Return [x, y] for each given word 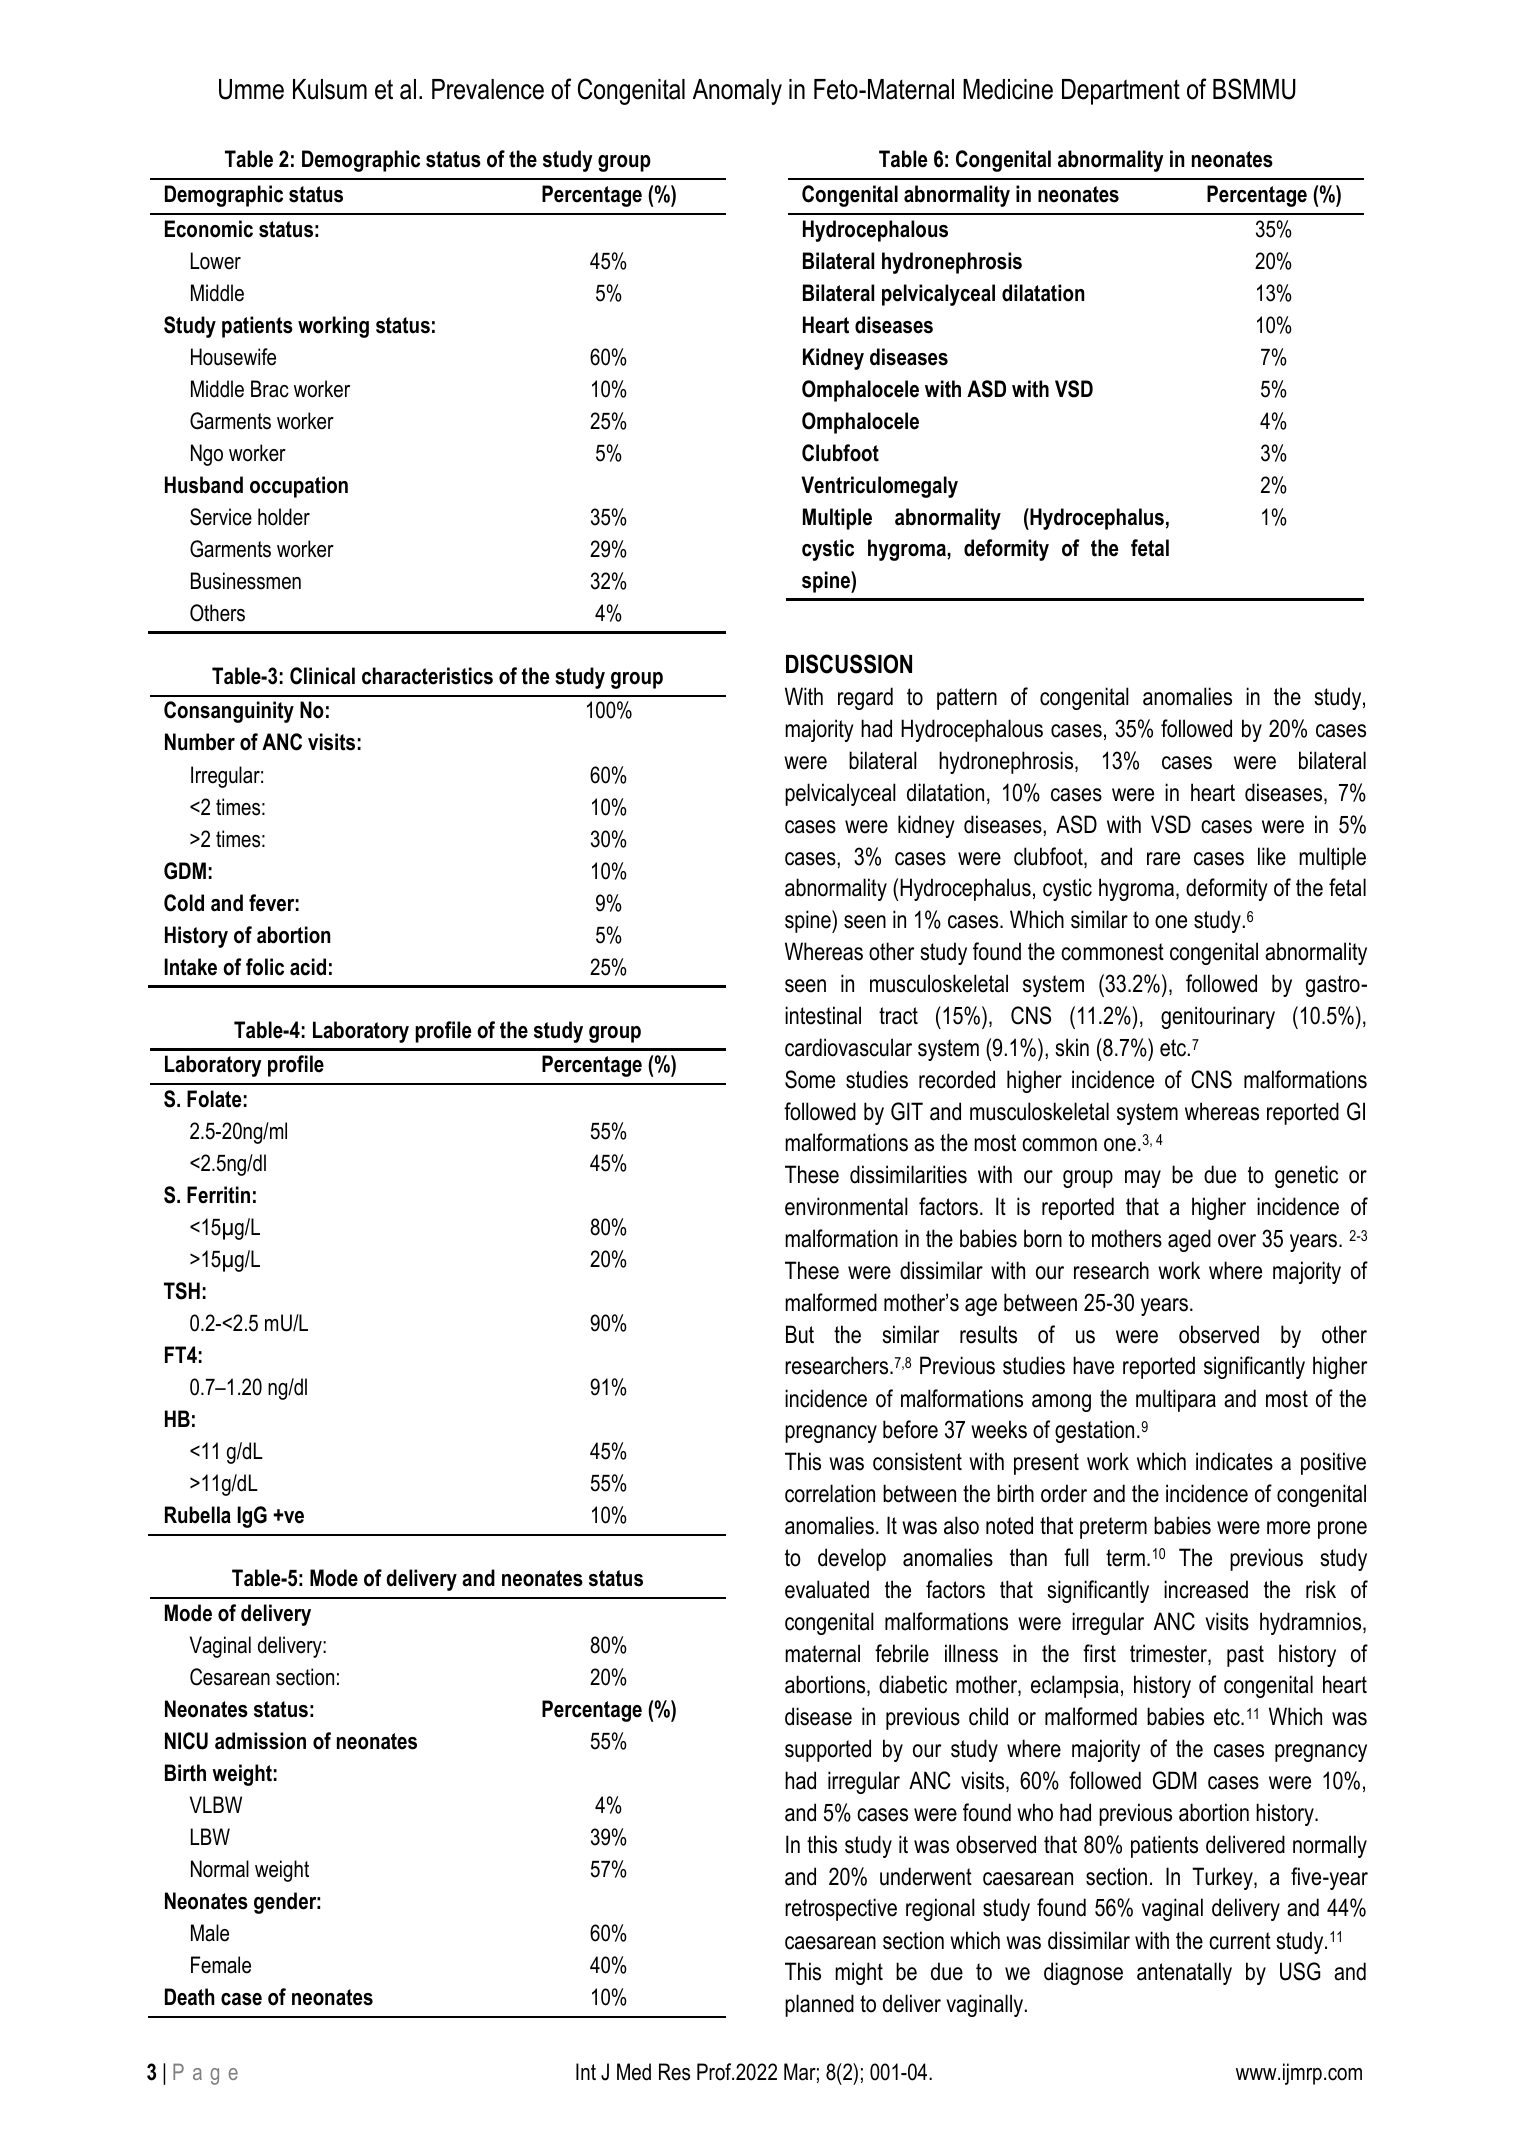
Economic [209, 229]
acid [308, 967]
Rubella [198, 1515]
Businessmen [246, 581]
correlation [830, 1493]
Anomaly [737, 92]
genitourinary [1218, 1017]
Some [810, 1079]
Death [190, 1997]
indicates [1234, 1461]
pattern [967, 699]
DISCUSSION [849, 664]
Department [1121, 92]
